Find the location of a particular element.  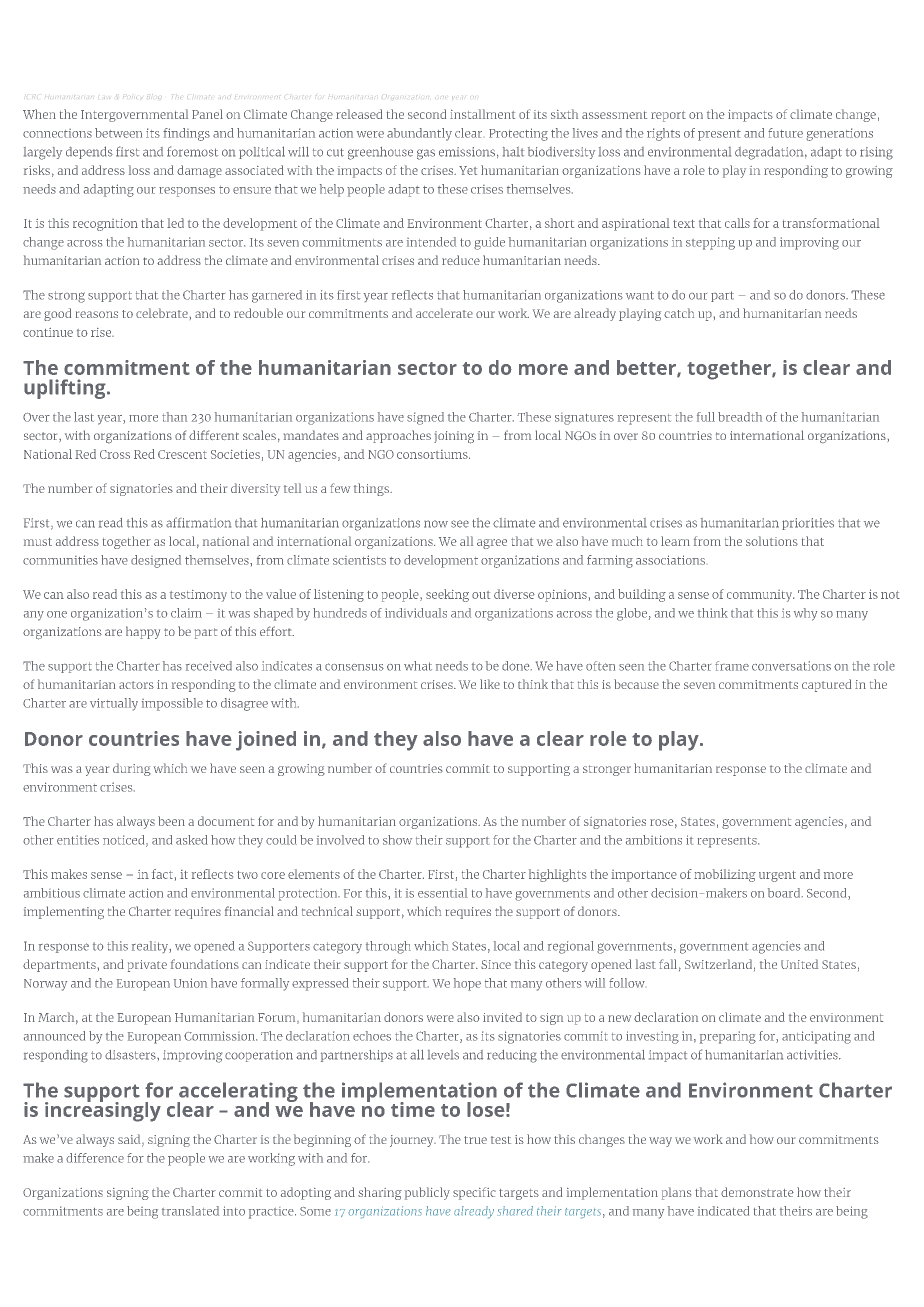

demonstrate is located at coordinates (757, 1192).
